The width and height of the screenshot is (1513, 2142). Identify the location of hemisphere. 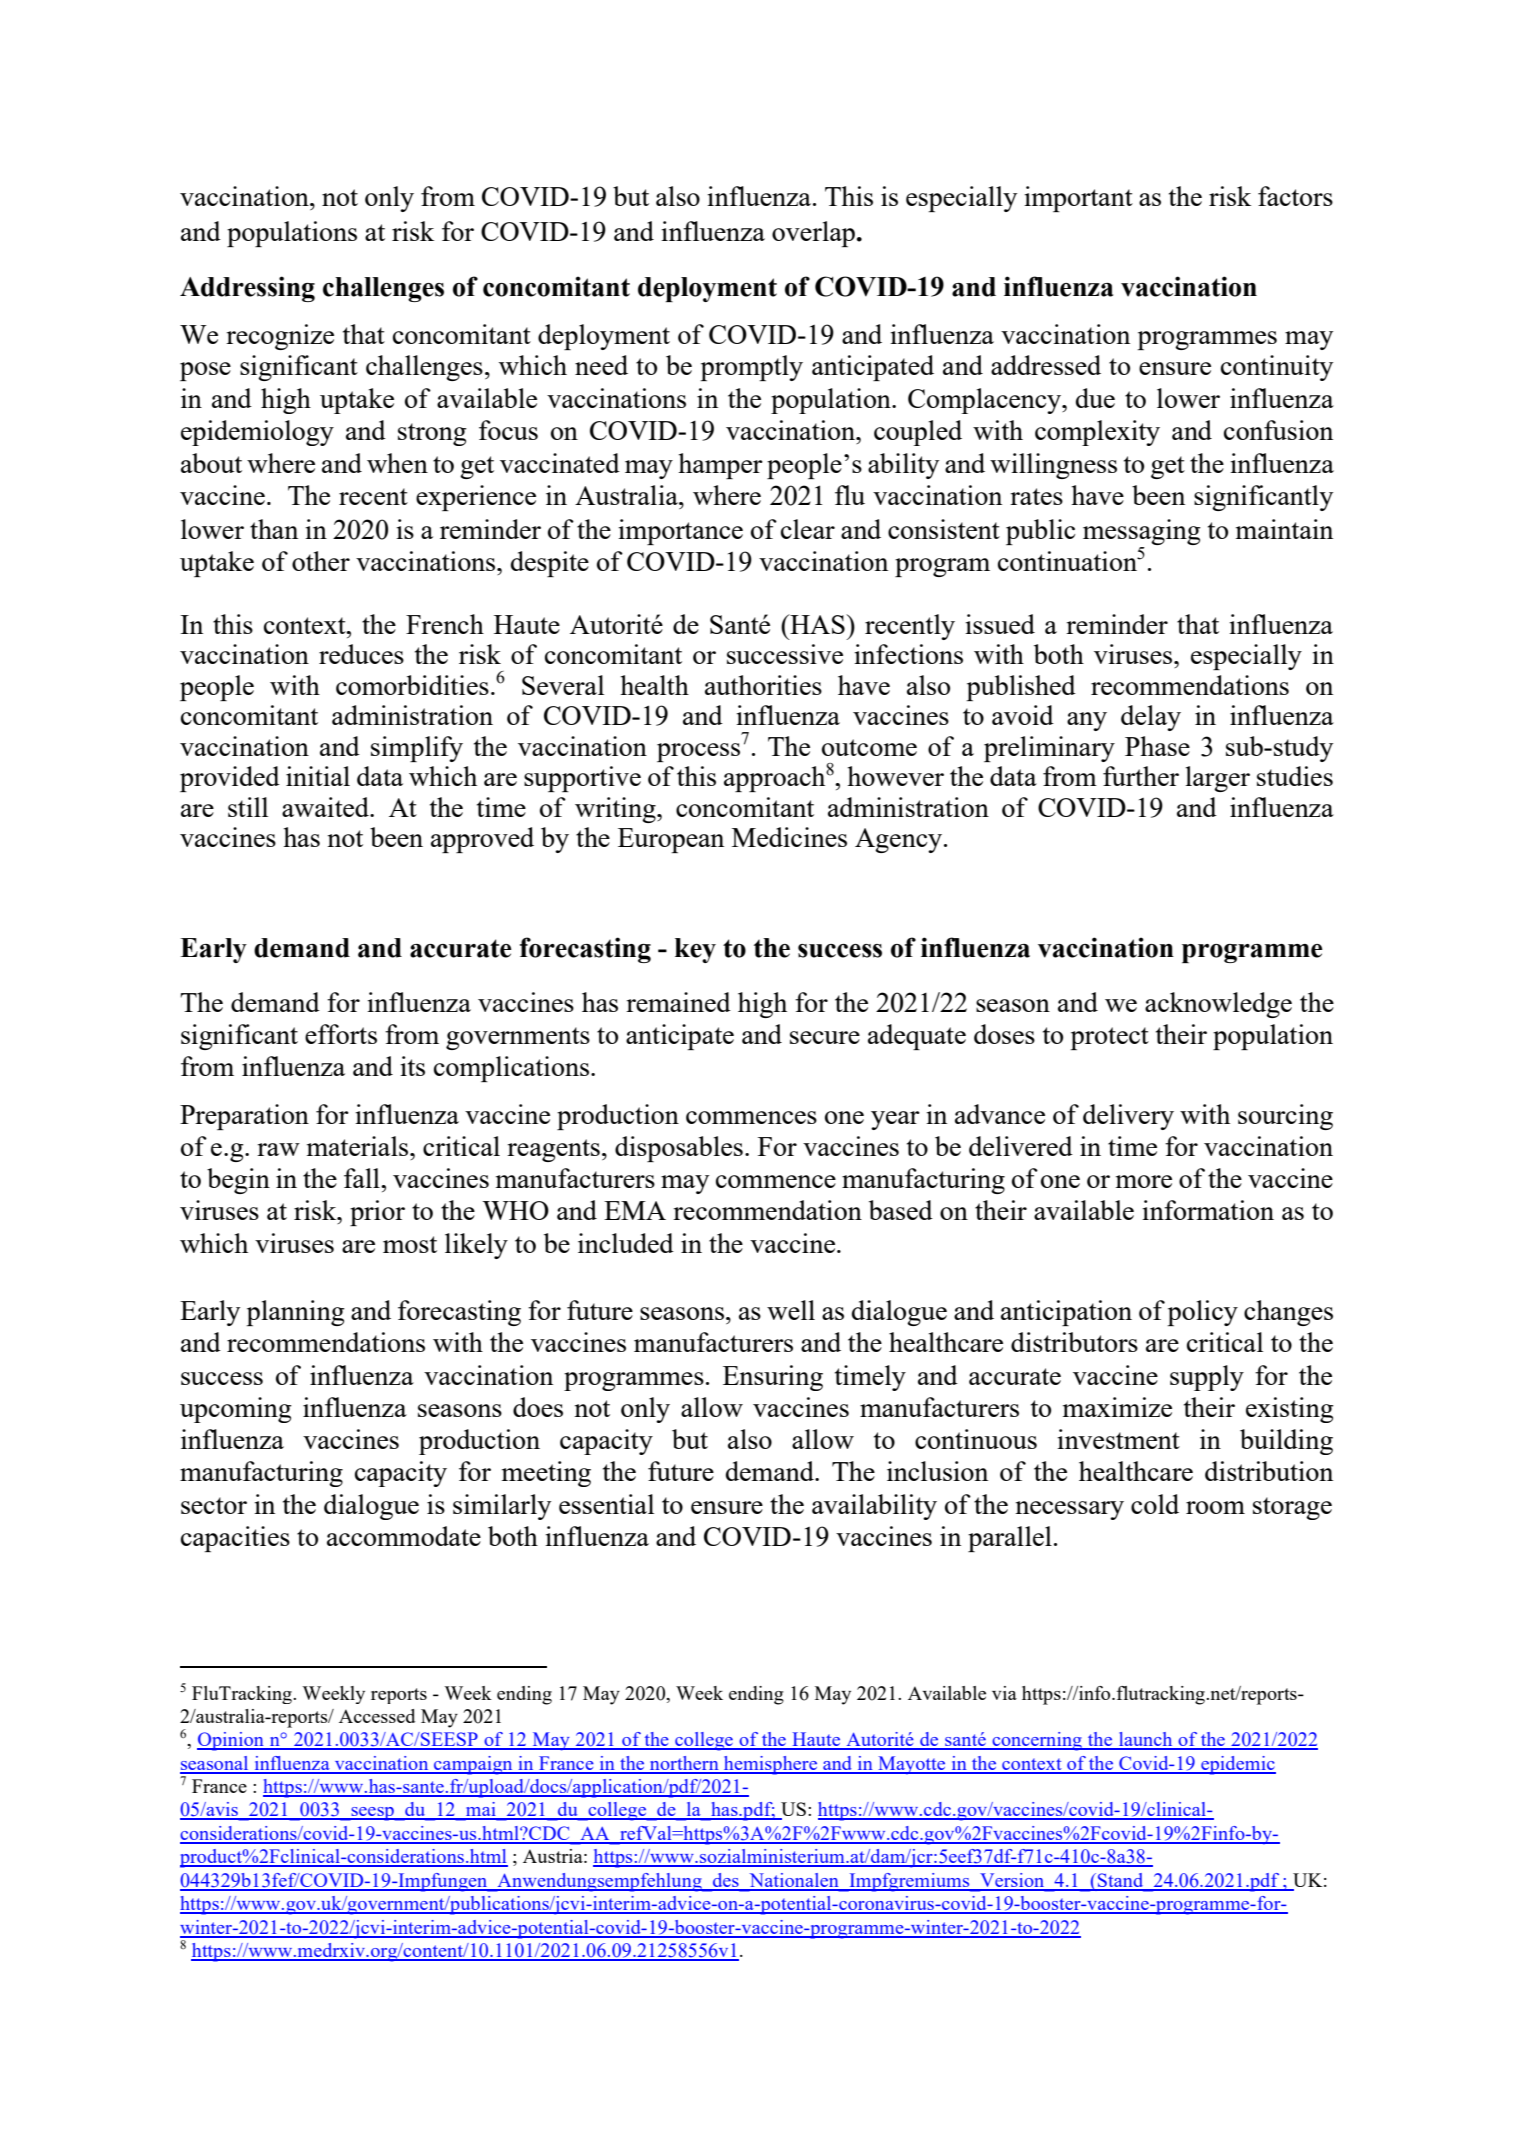
(771, 1765).
